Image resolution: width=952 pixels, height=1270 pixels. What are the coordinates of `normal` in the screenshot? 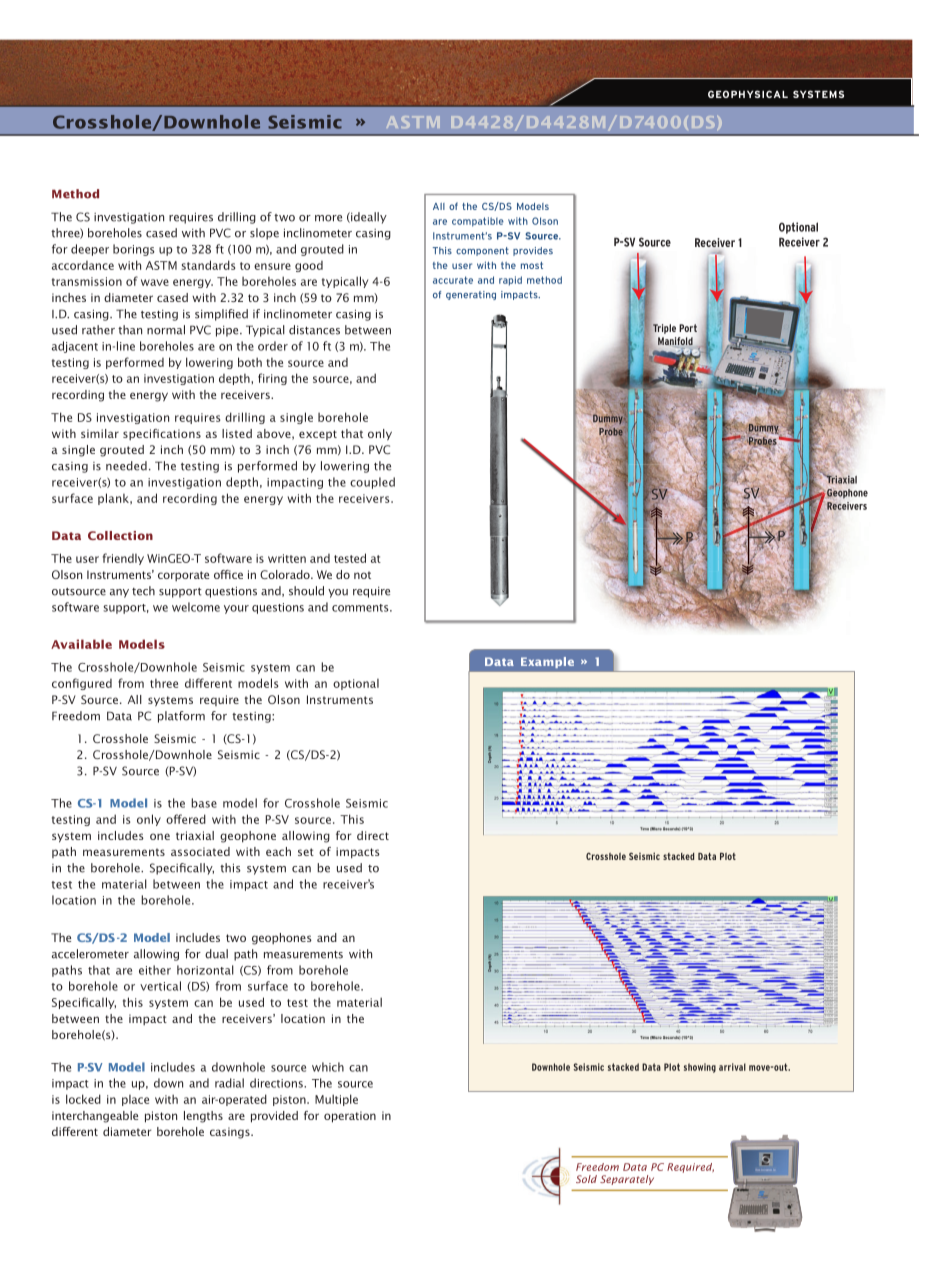 It's located at (166, 330).
